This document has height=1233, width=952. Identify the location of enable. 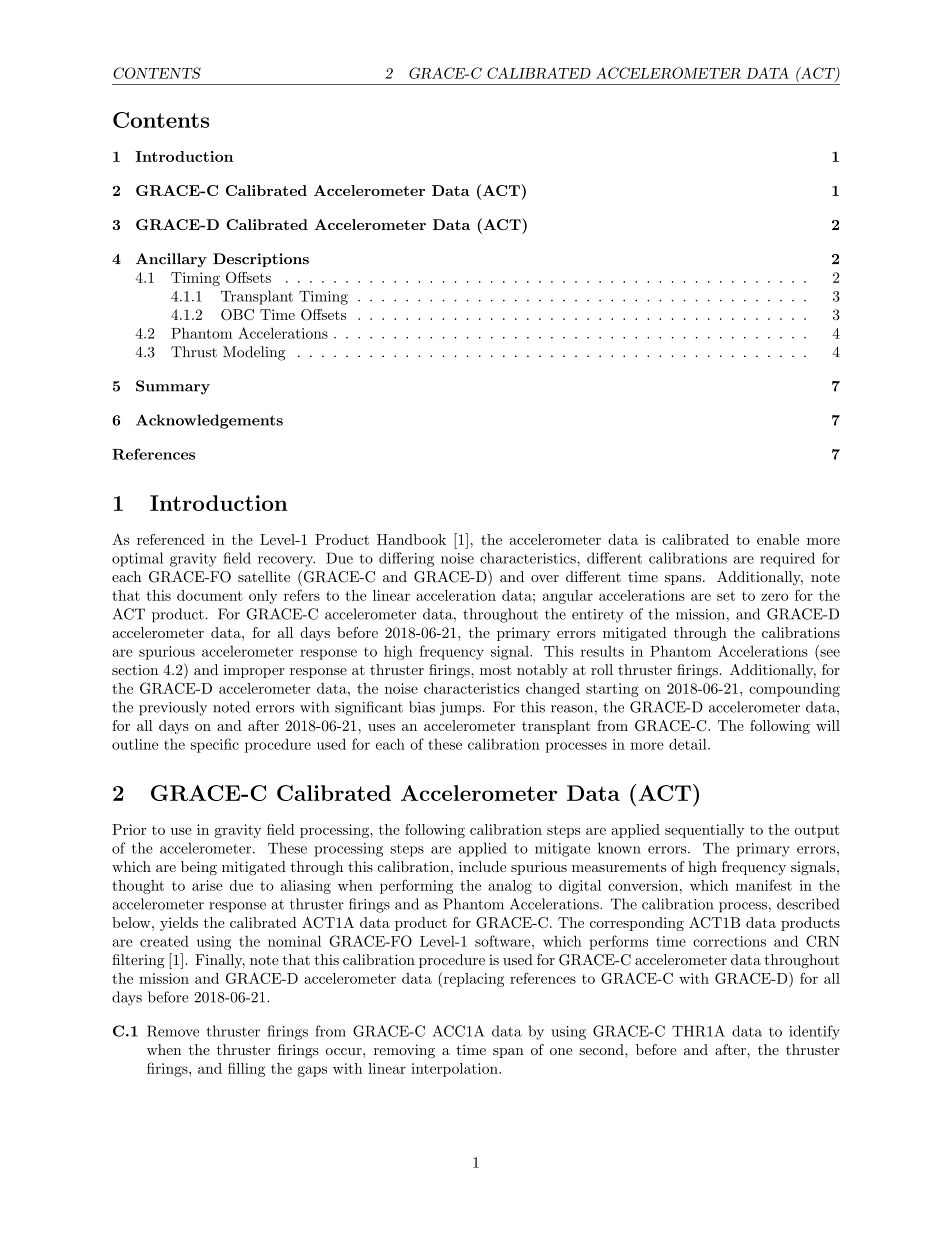
(778, 539).
